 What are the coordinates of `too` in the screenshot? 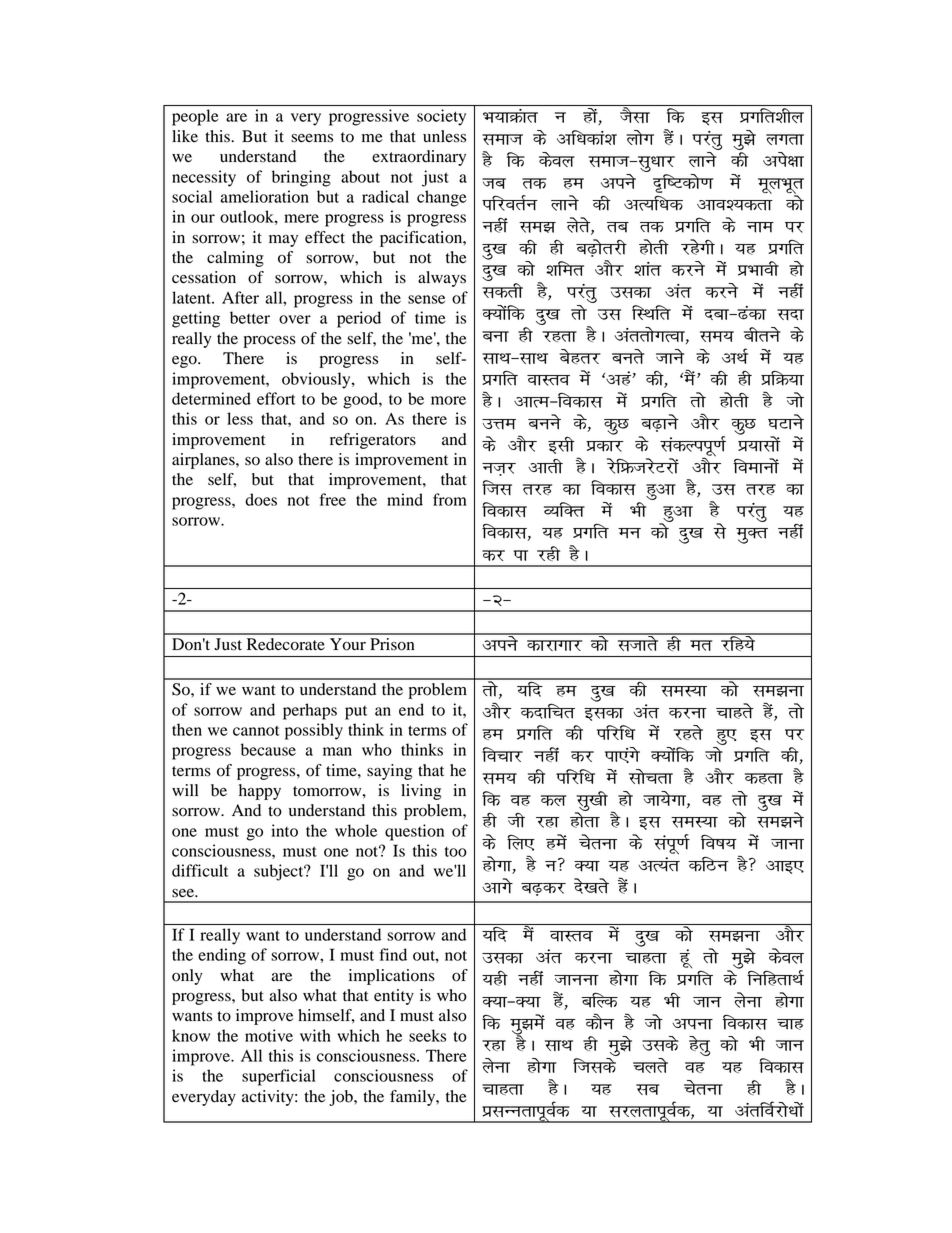 It's located at (456, 852).
